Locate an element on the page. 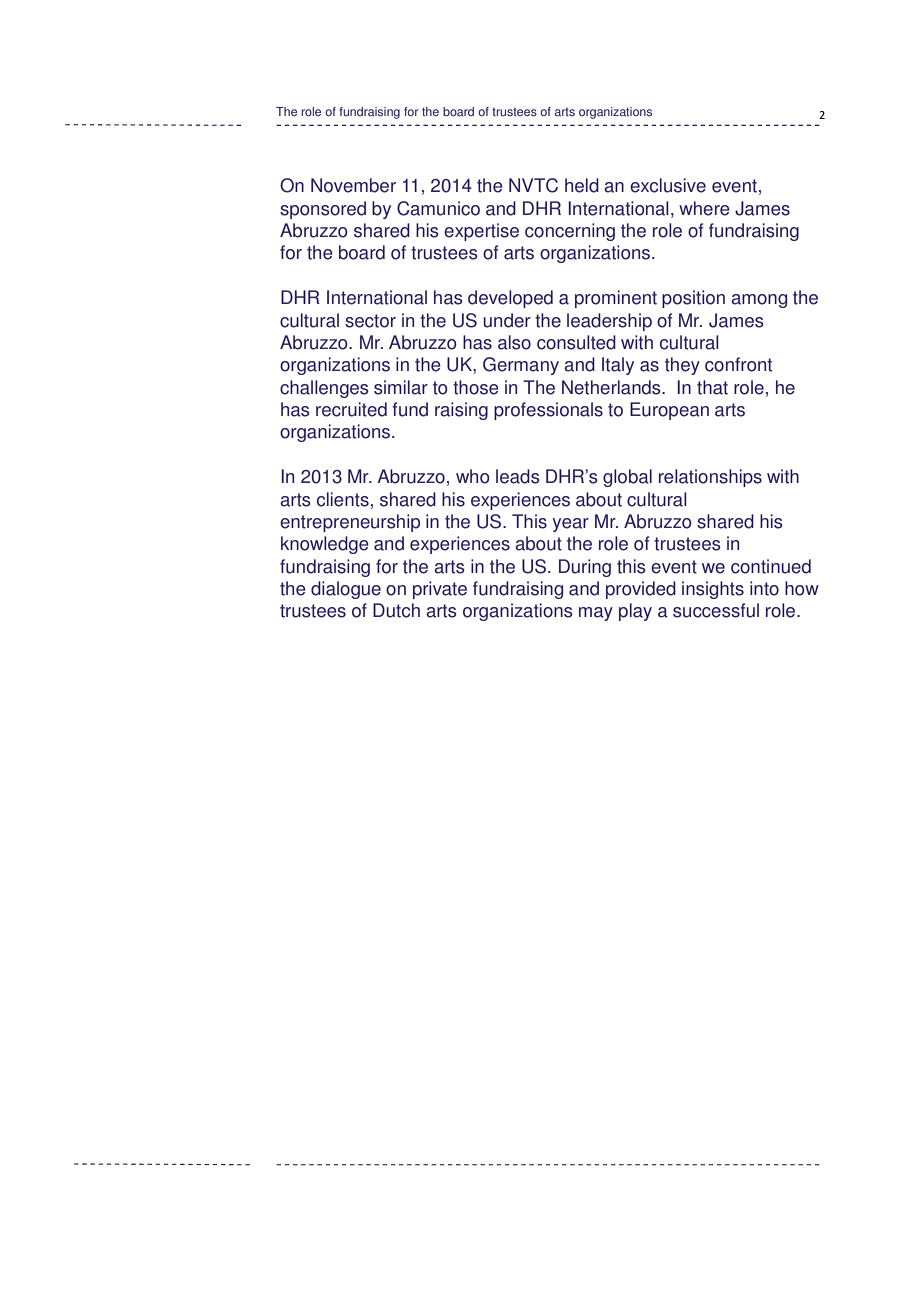 This page has width=924, height=1308. Dutch is located at coordinates (396, 610).
